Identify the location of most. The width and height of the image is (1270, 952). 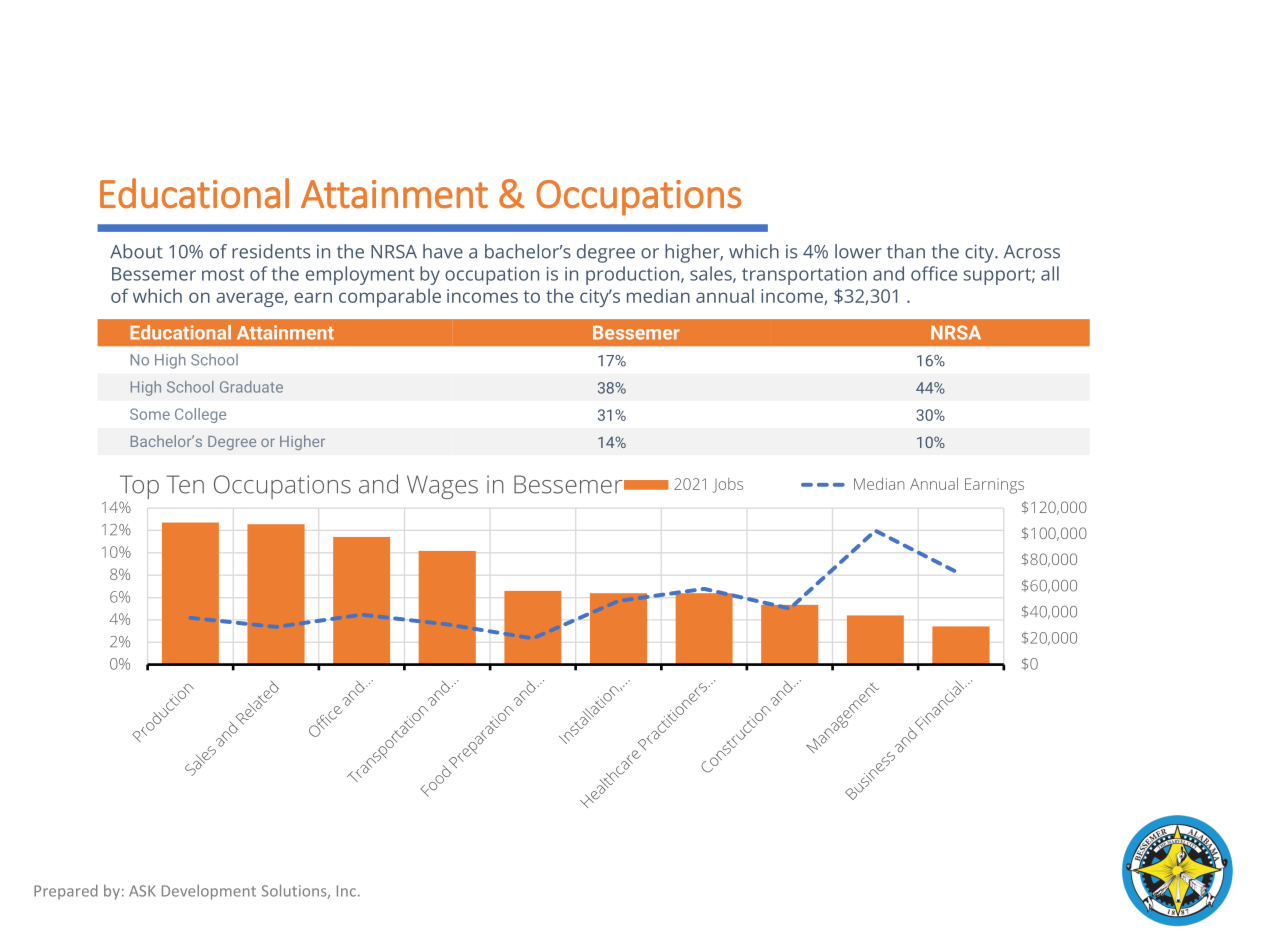
(223, 274).
